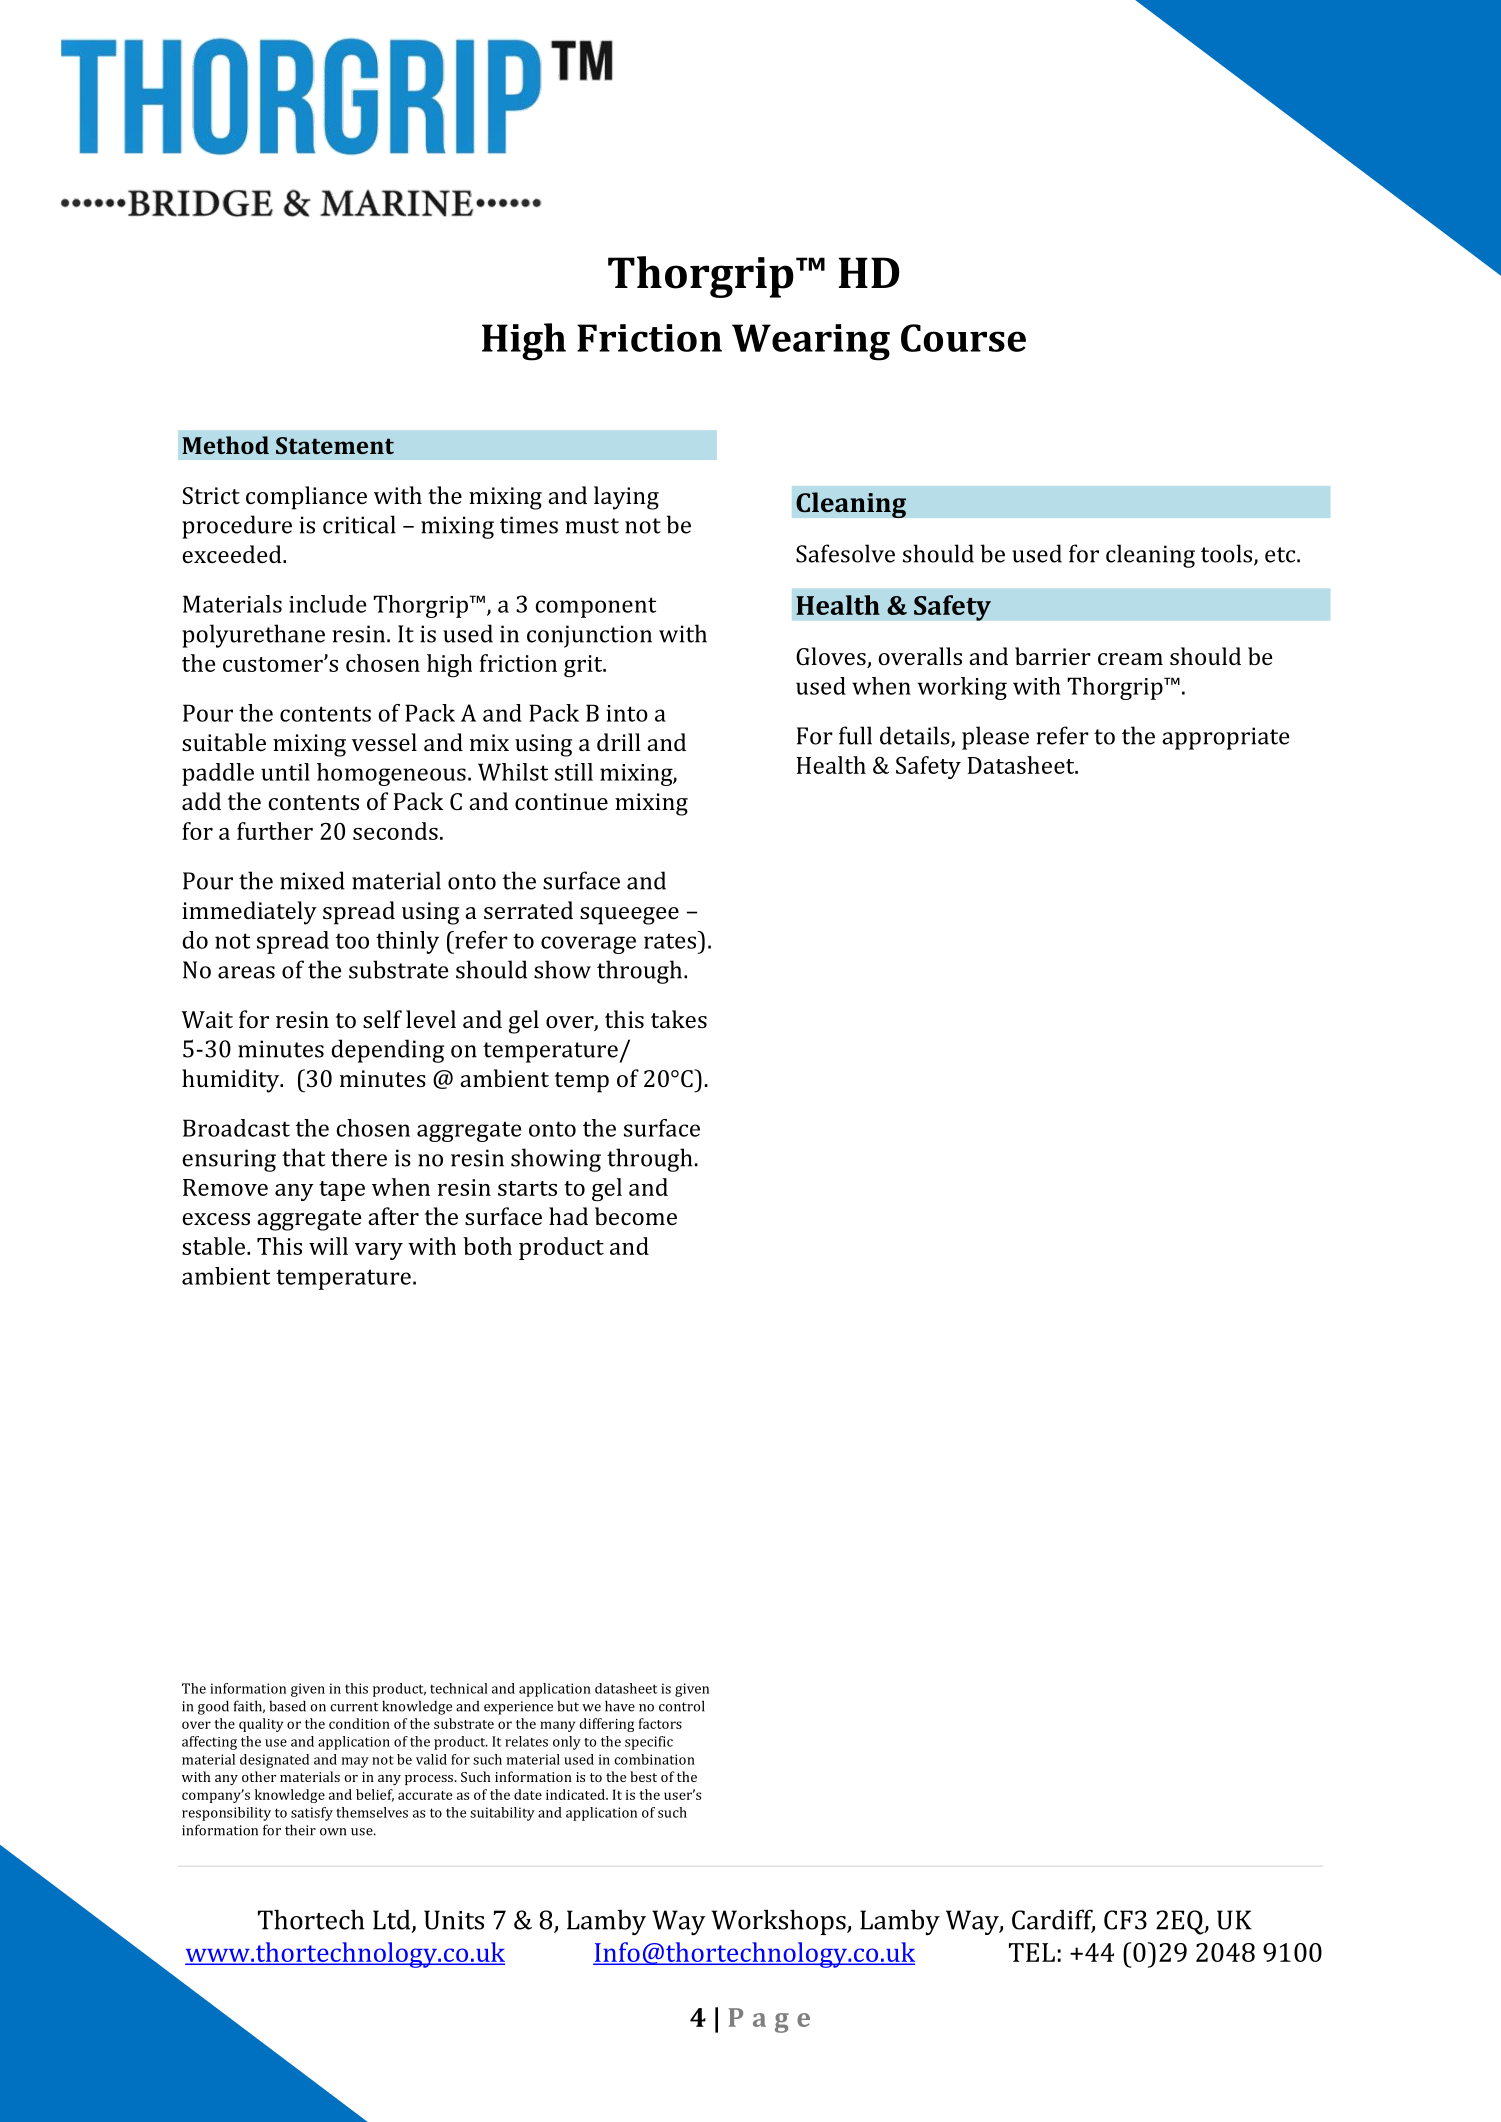 The height and width of the screenshot is (2122, 1501). I want to click on Wearing, so click(811, 342).
